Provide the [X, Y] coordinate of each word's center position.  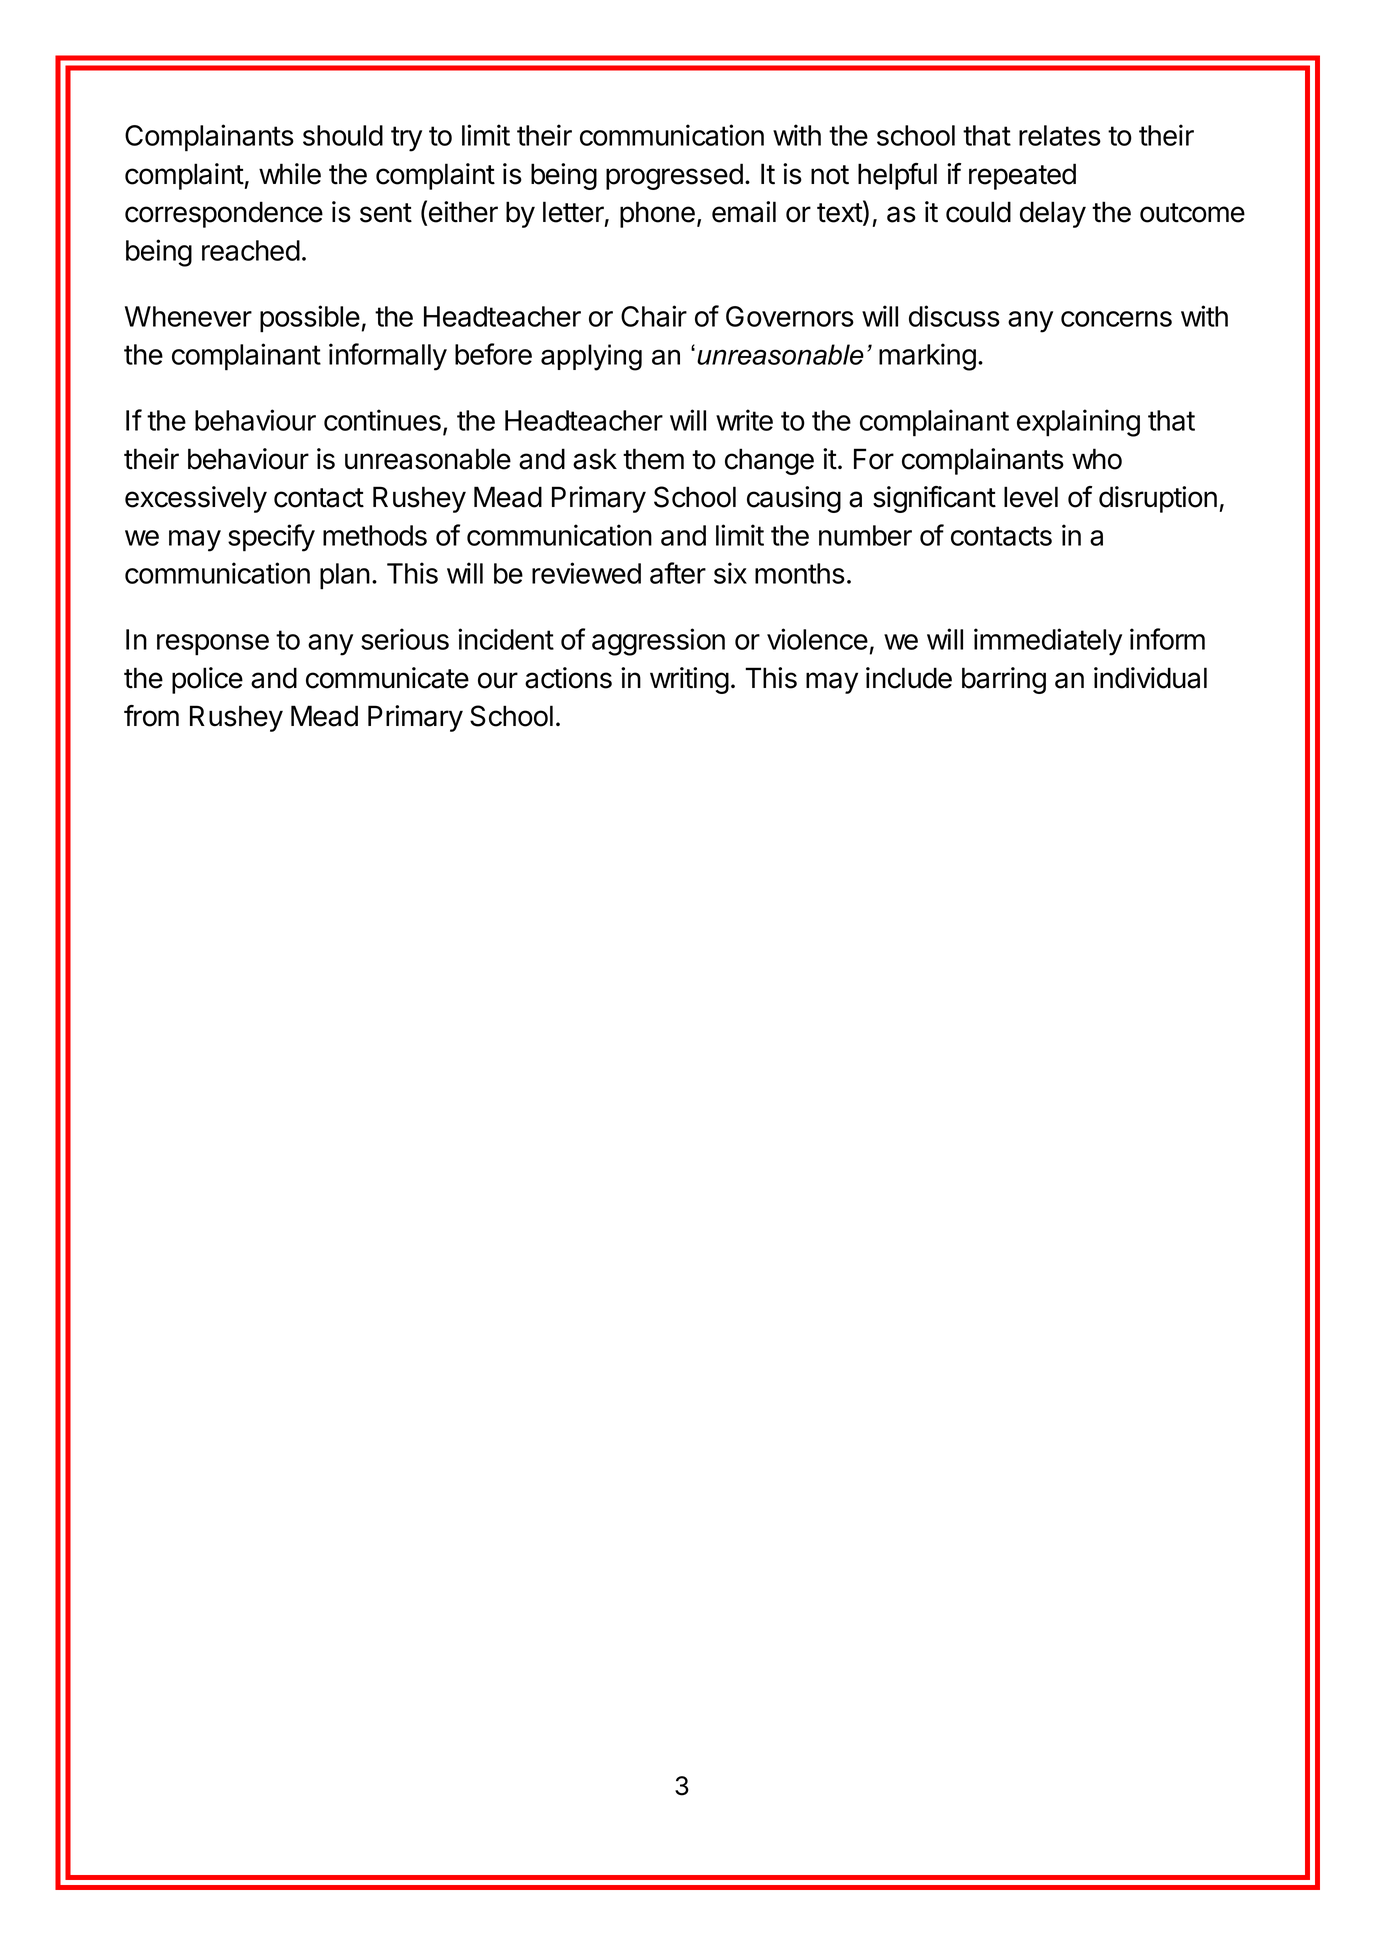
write [744, 420]
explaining [1078, 423]
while [290, 174]
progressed [674, 176]
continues [382, 420]
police [207, 680]
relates [1060, 135]
